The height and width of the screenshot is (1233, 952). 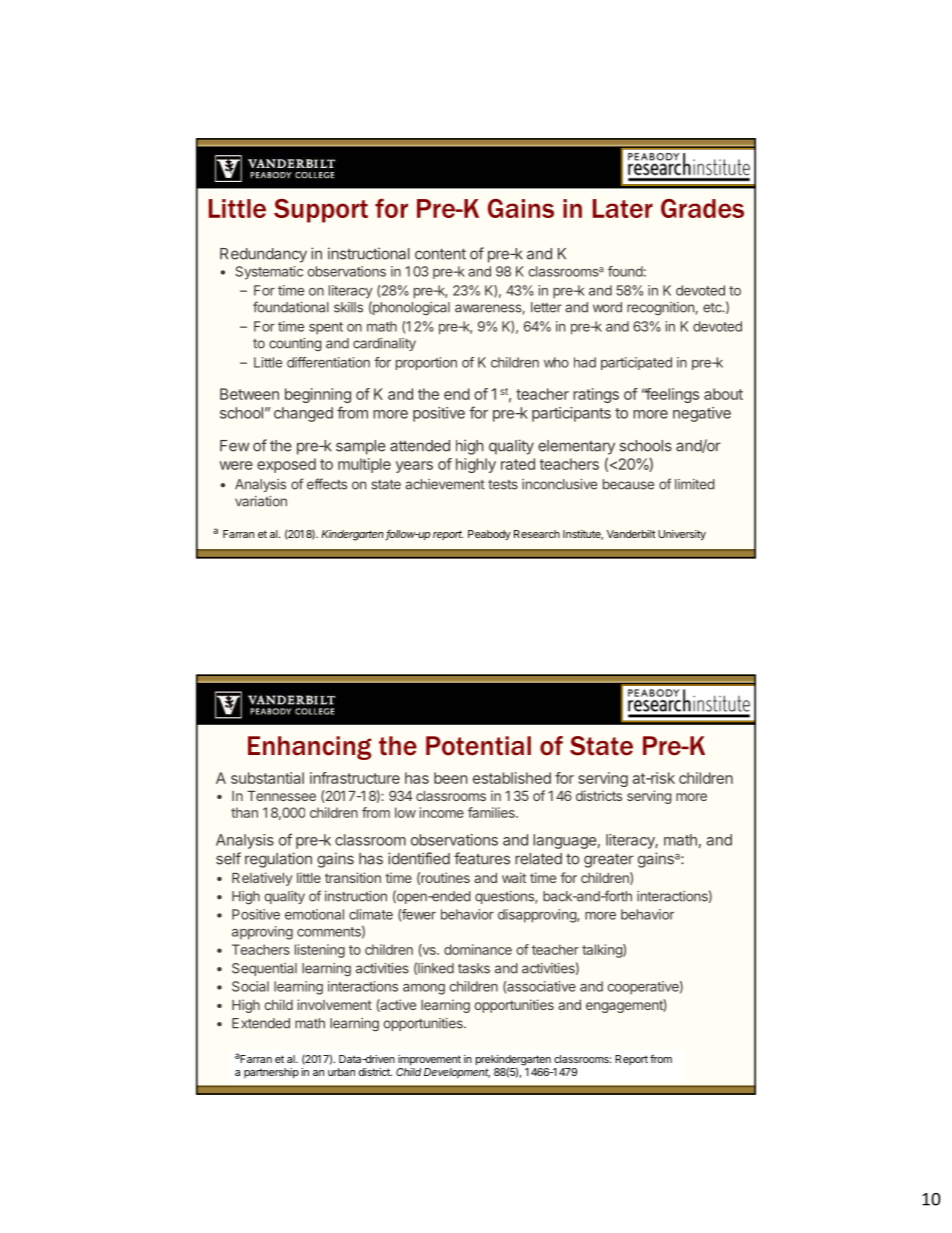 I want to click on University, so click(x=682, y=535).
